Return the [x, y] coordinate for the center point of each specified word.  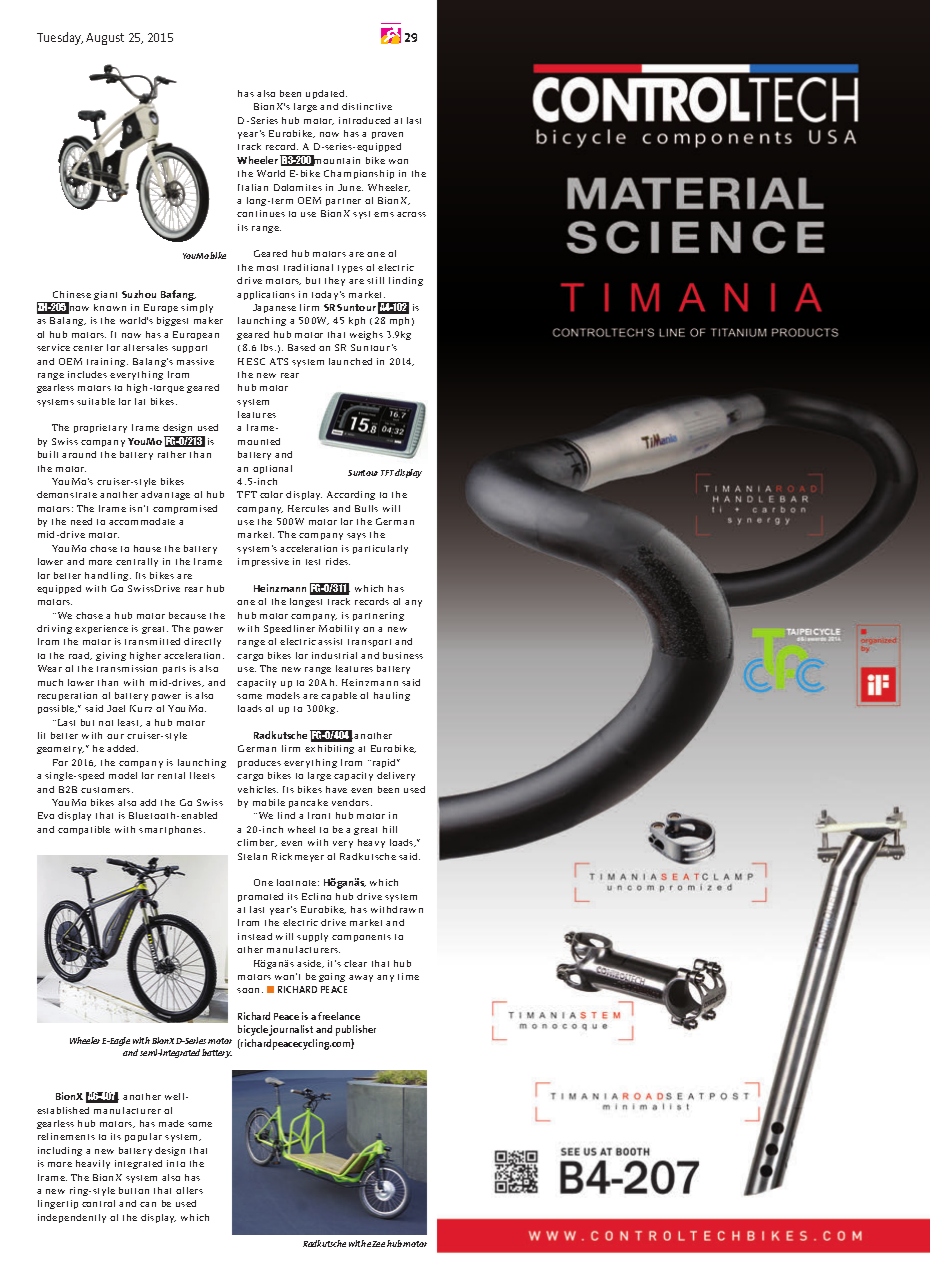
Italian [253, 187]
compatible [84, 830]
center [88, 348]
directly [202, 642]
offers [189, 1190]
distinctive [367, 106]
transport [369, 643]
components [361, 938]
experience [101, 629]
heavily [93, 1164]
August [105, 39]
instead [255, 936]
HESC [251, 361]
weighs [366, 335]
